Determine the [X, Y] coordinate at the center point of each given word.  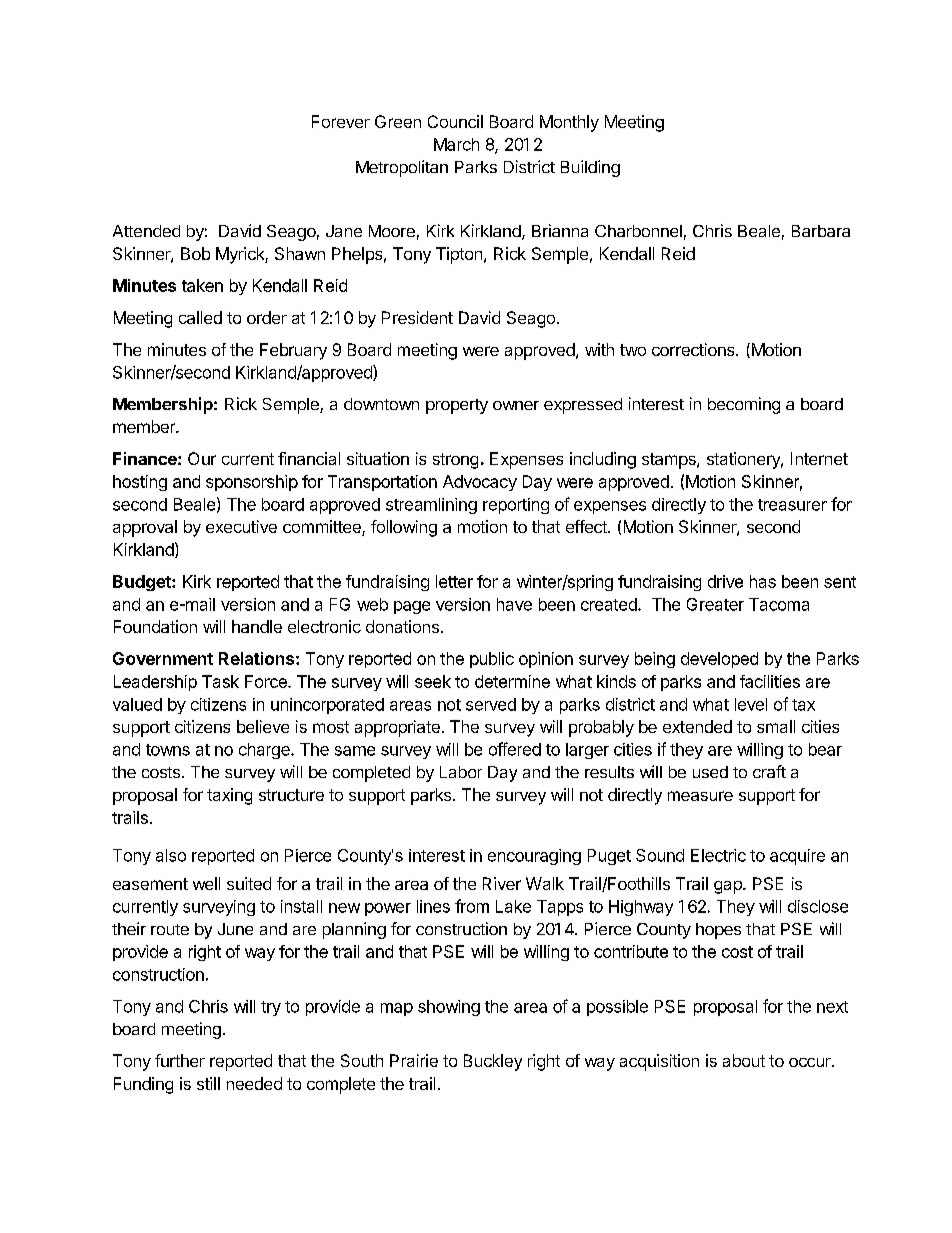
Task [220, 681]
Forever [341, 121]
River [502, 883]
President [417, 317]
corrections [694, 349]
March [456, 144]
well [206, 883]
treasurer [792, 505]
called [200, 317]
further [180, 1060]
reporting [516, 506]
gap [729, 887]
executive [241, 526]
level [751, 704]
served [491, 704]
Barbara [821, 231]
